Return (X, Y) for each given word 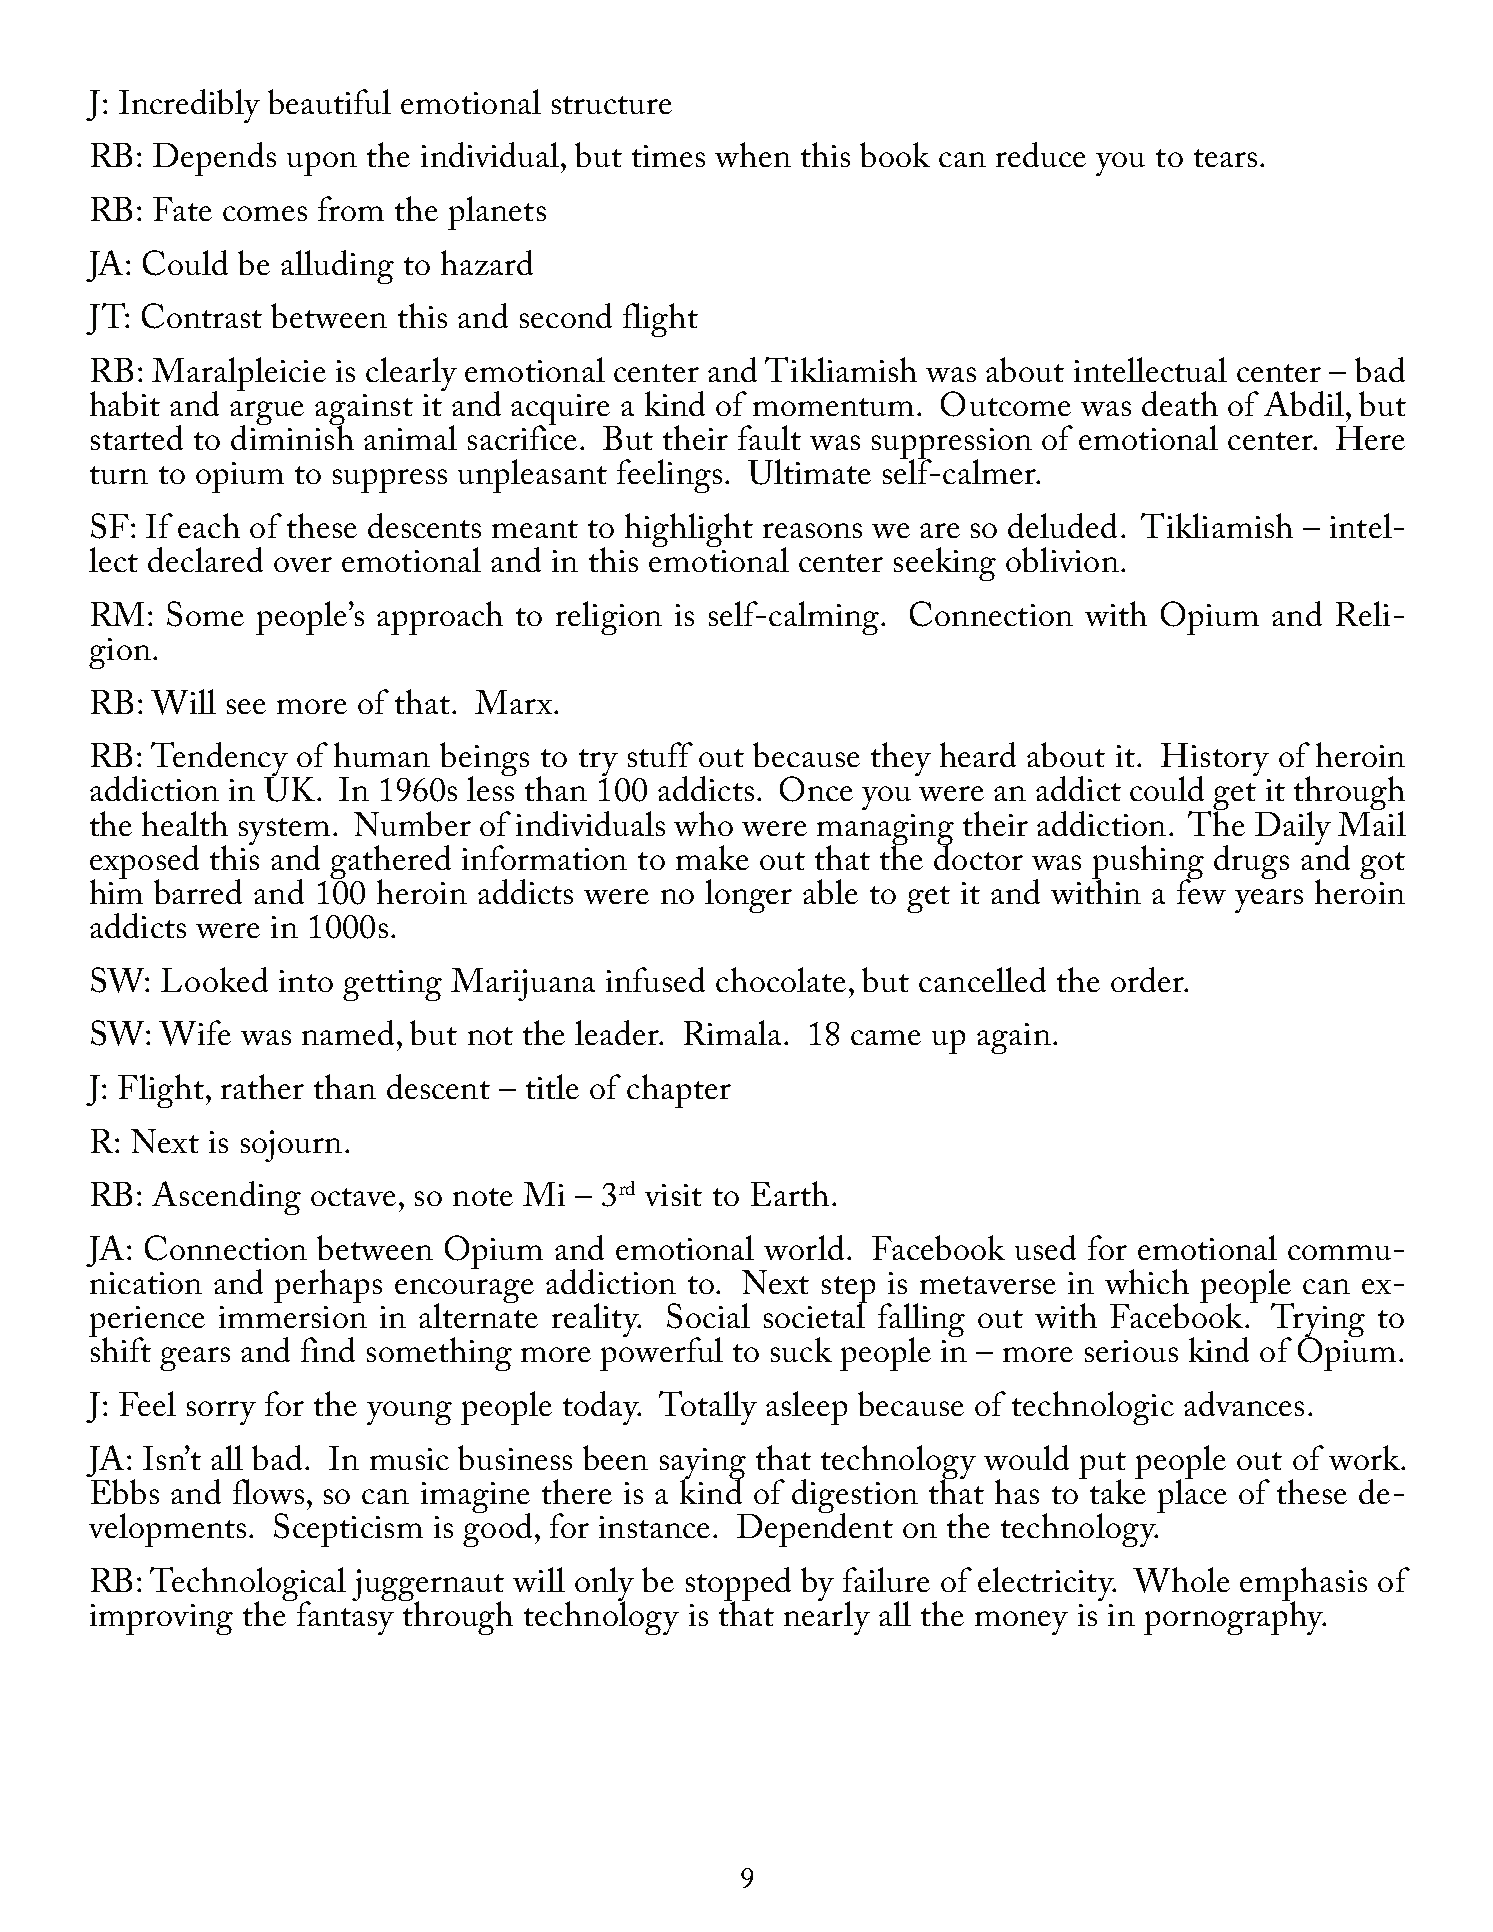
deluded (1062, 525)
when (753, 154)
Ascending (226, 1198)
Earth (790, 1193)
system (284, 832)
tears (1225, 158)
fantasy (344, 1617)
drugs (1251, 862)
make (712, 857)
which (1147, 1281)
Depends (214, 159)
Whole (1181, 1580)
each (209, 525)
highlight (689, 530)
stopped (738, 1585)
